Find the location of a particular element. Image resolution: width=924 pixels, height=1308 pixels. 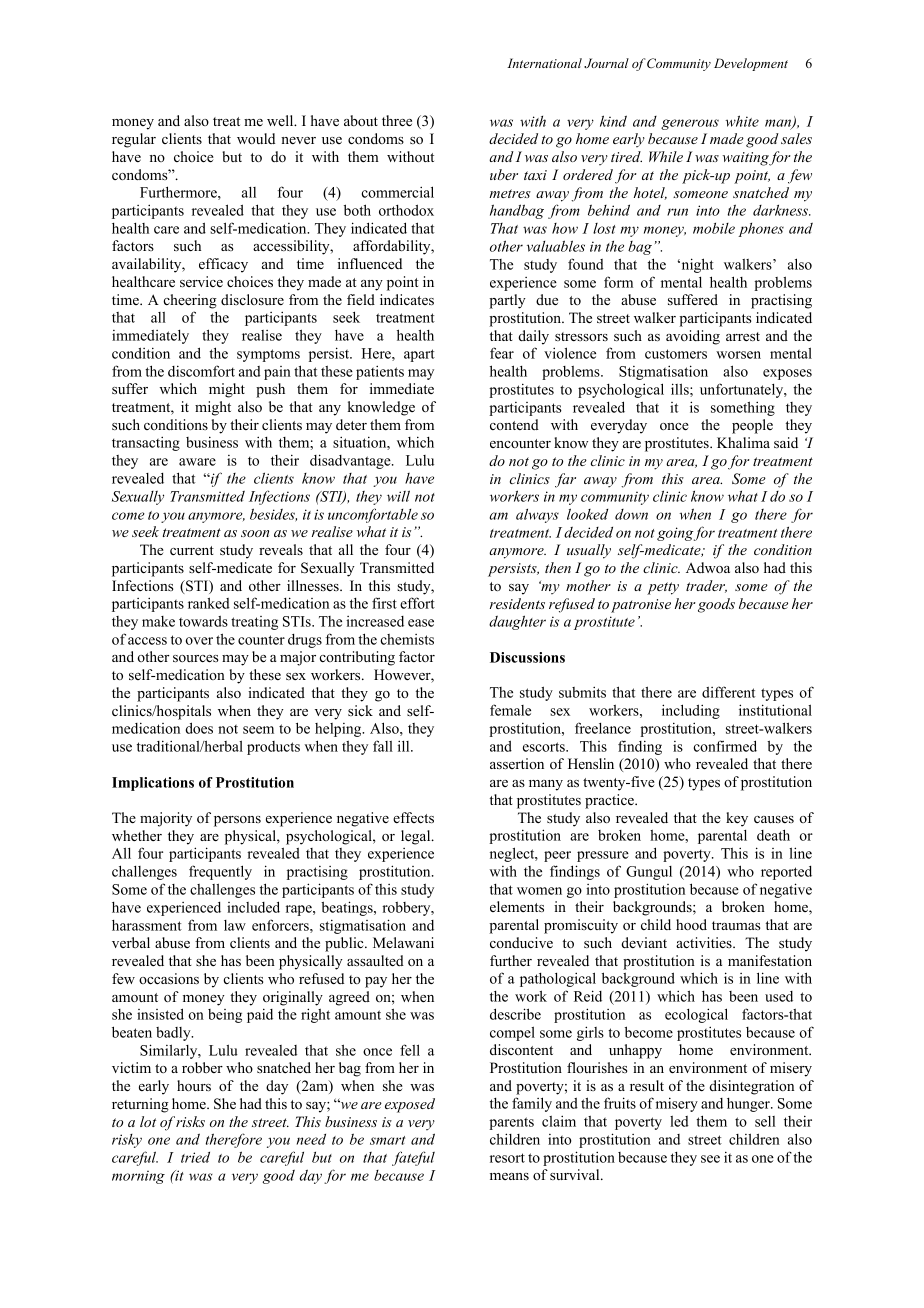

resort is located at coordinates (507, 1158).
